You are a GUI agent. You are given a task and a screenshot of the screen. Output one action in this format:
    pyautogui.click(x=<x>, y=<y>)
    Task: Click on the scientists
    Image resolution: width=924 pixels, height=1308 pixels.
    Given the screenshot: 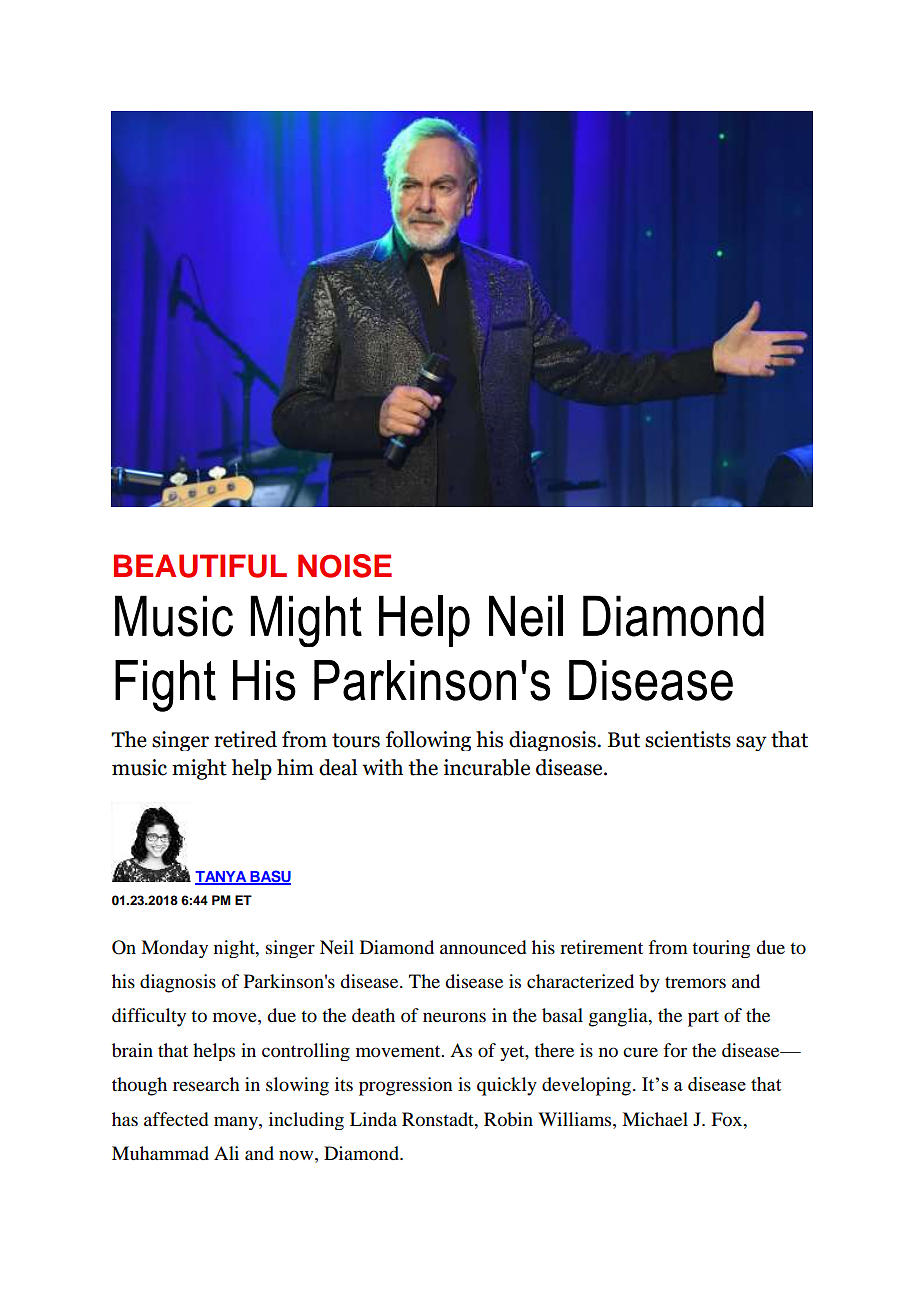 What is the action you would take?
    pyautogui.click(x=688, y=739)
